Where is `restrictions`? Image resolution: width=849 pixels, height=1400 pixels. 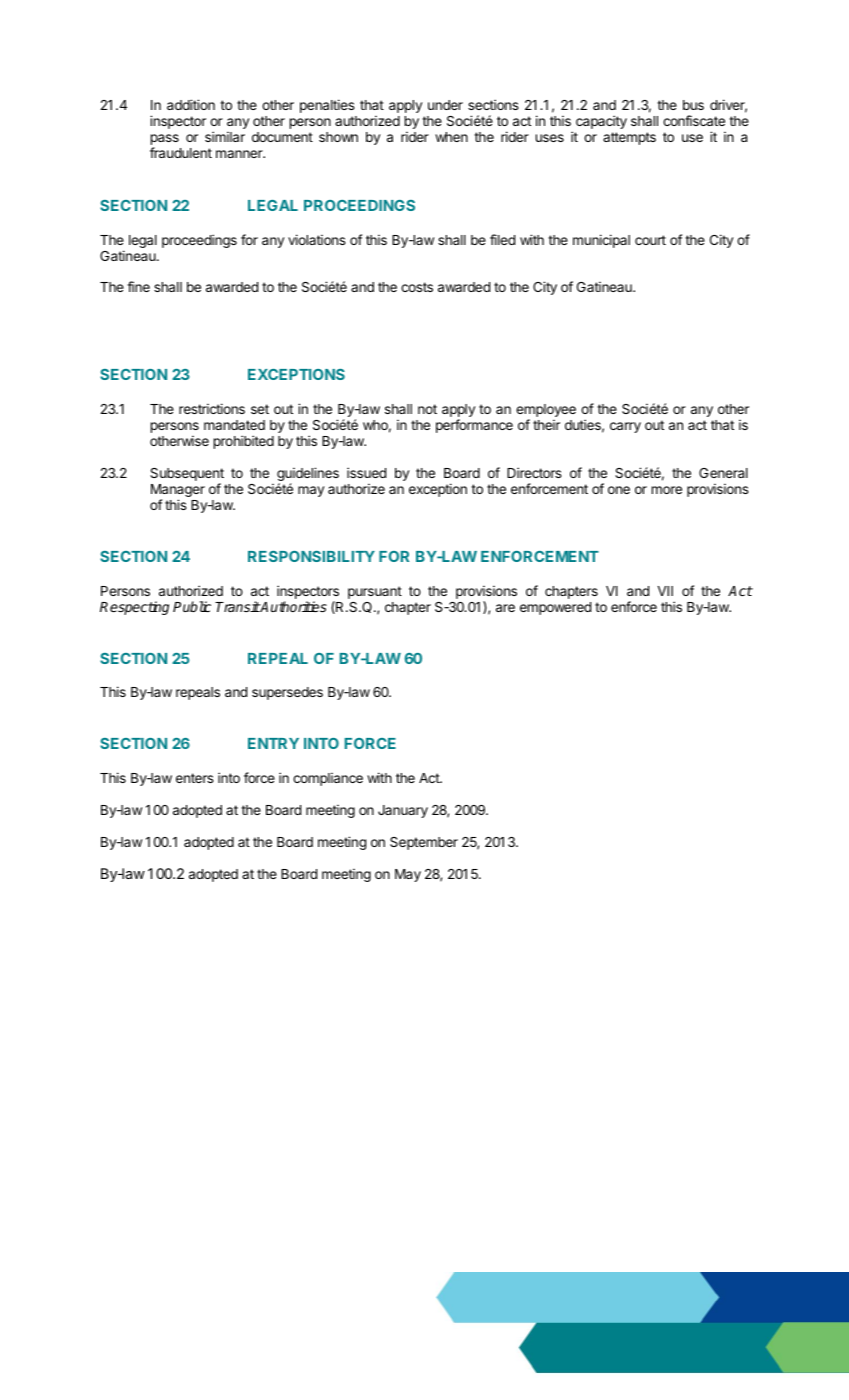 restrictions is located at coordinates (212, 408).
